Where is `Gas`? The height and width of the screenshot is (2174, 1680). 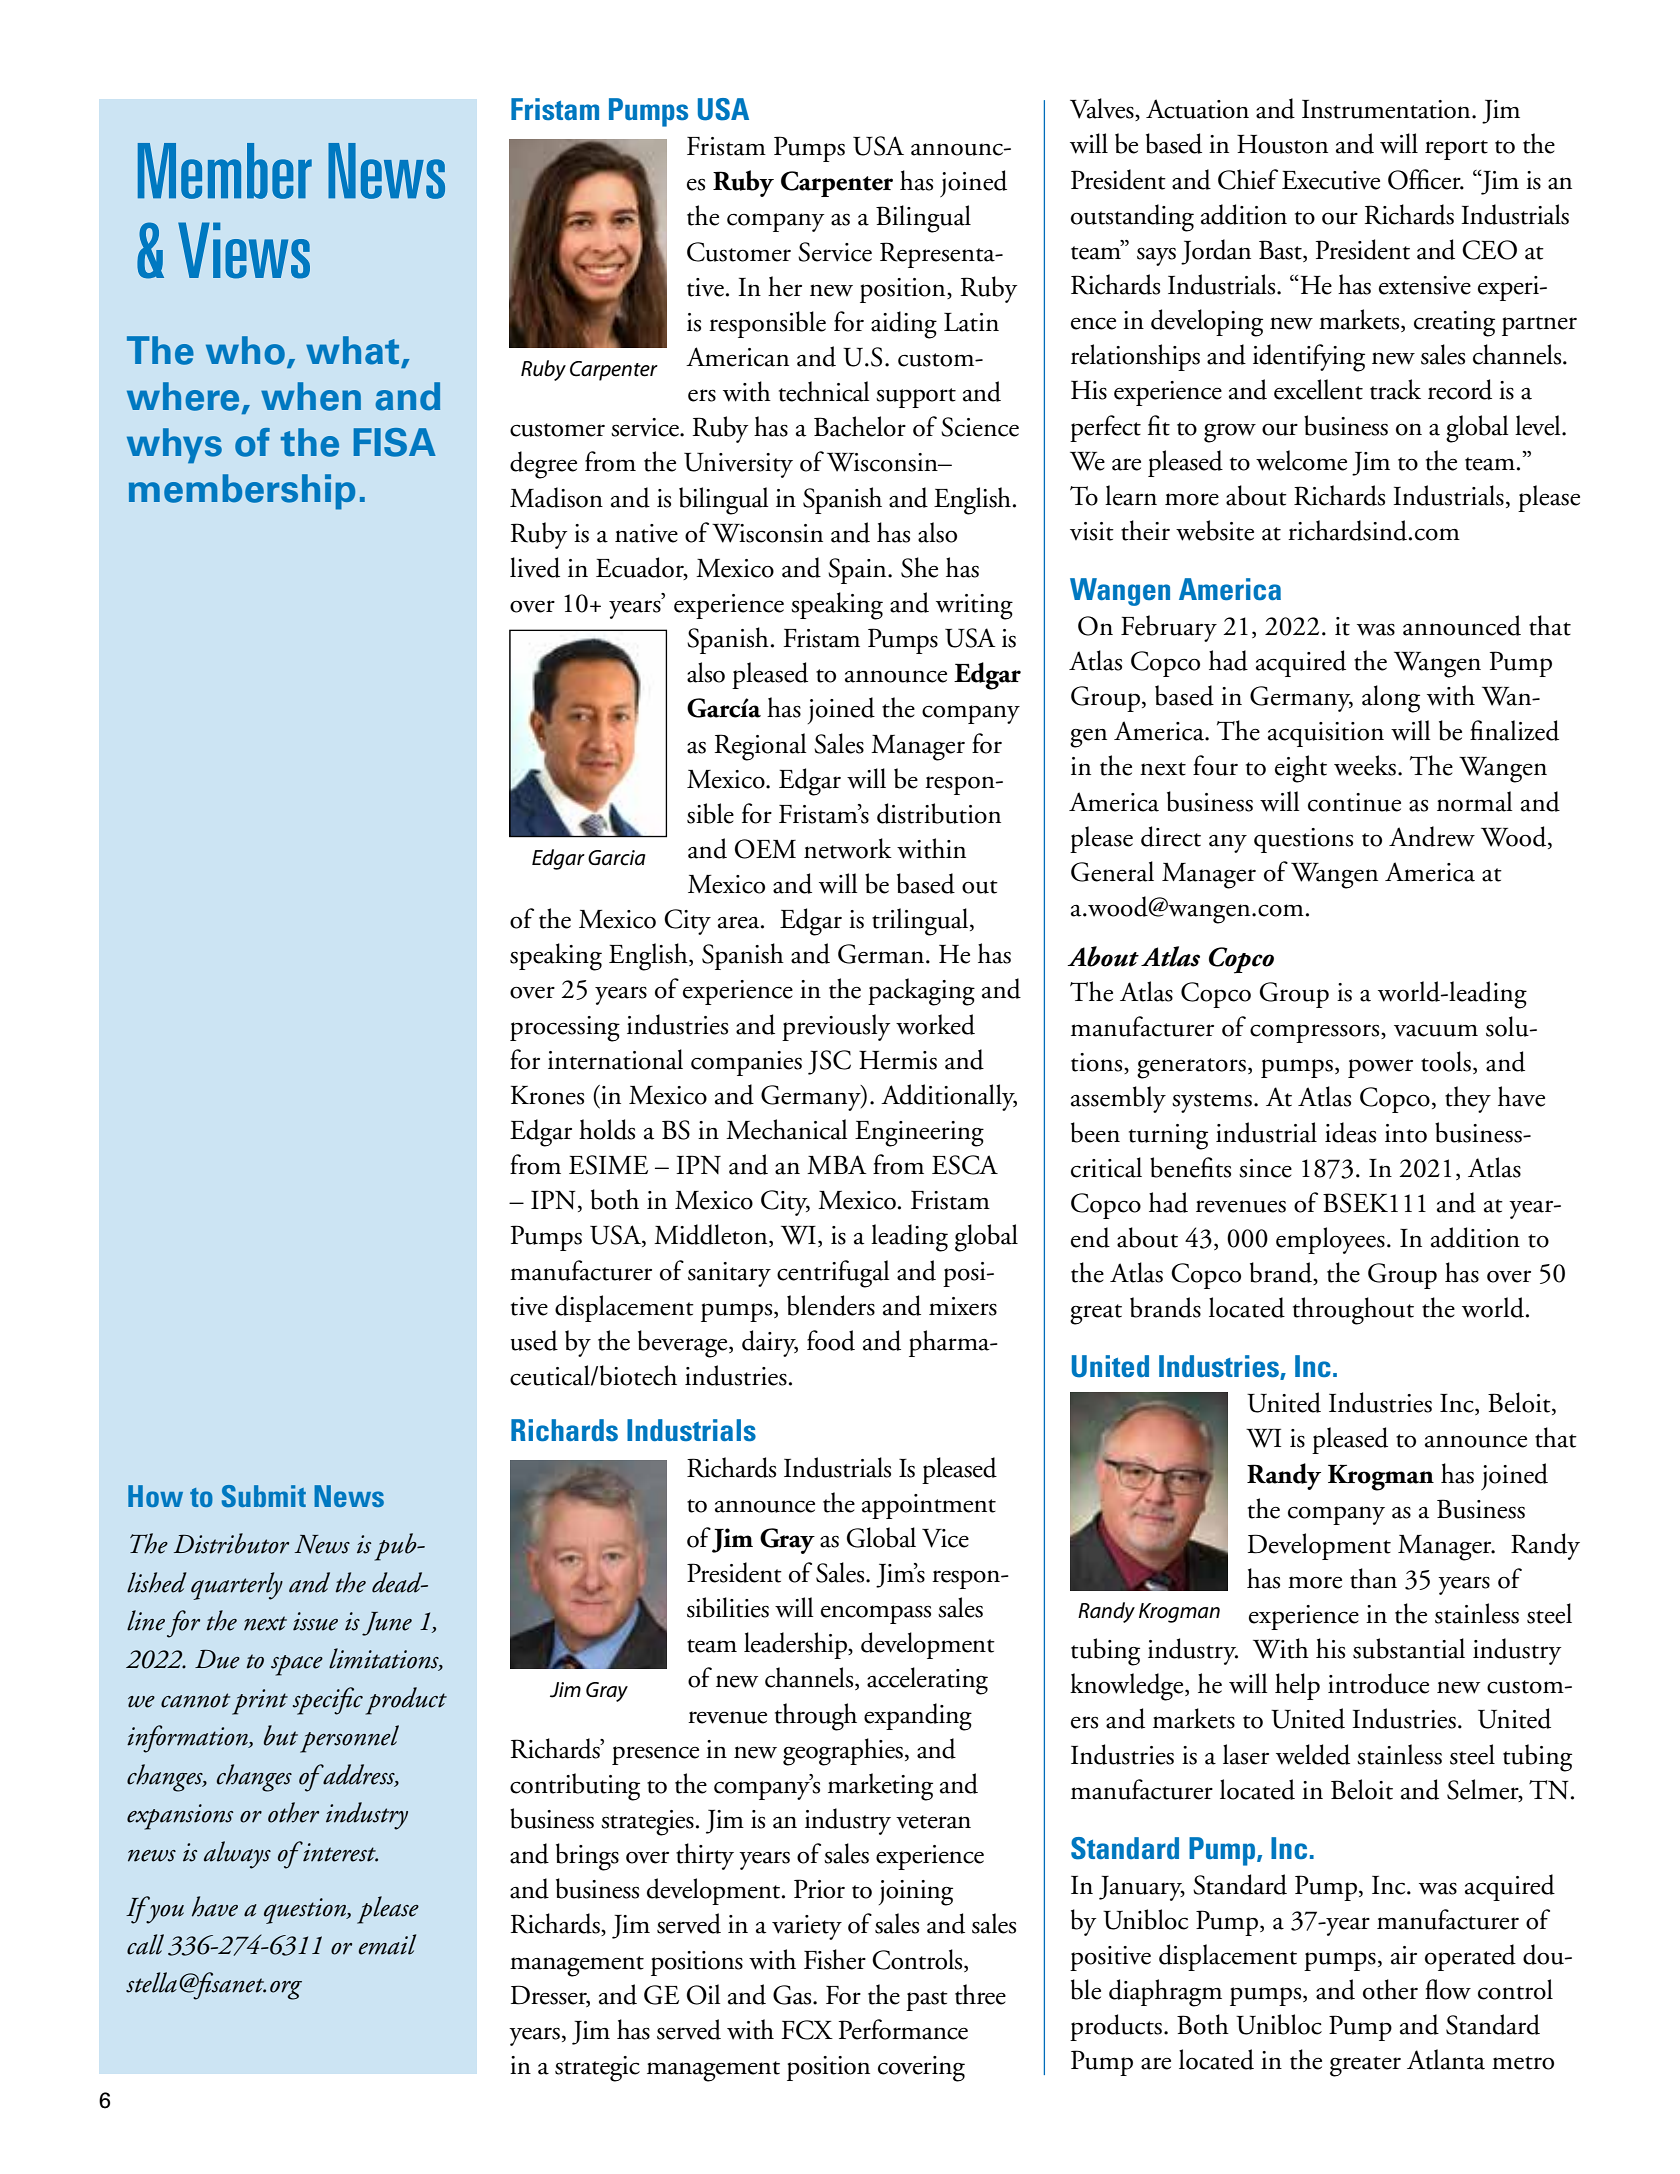
Gas is located at coordinates (793, 1995).
